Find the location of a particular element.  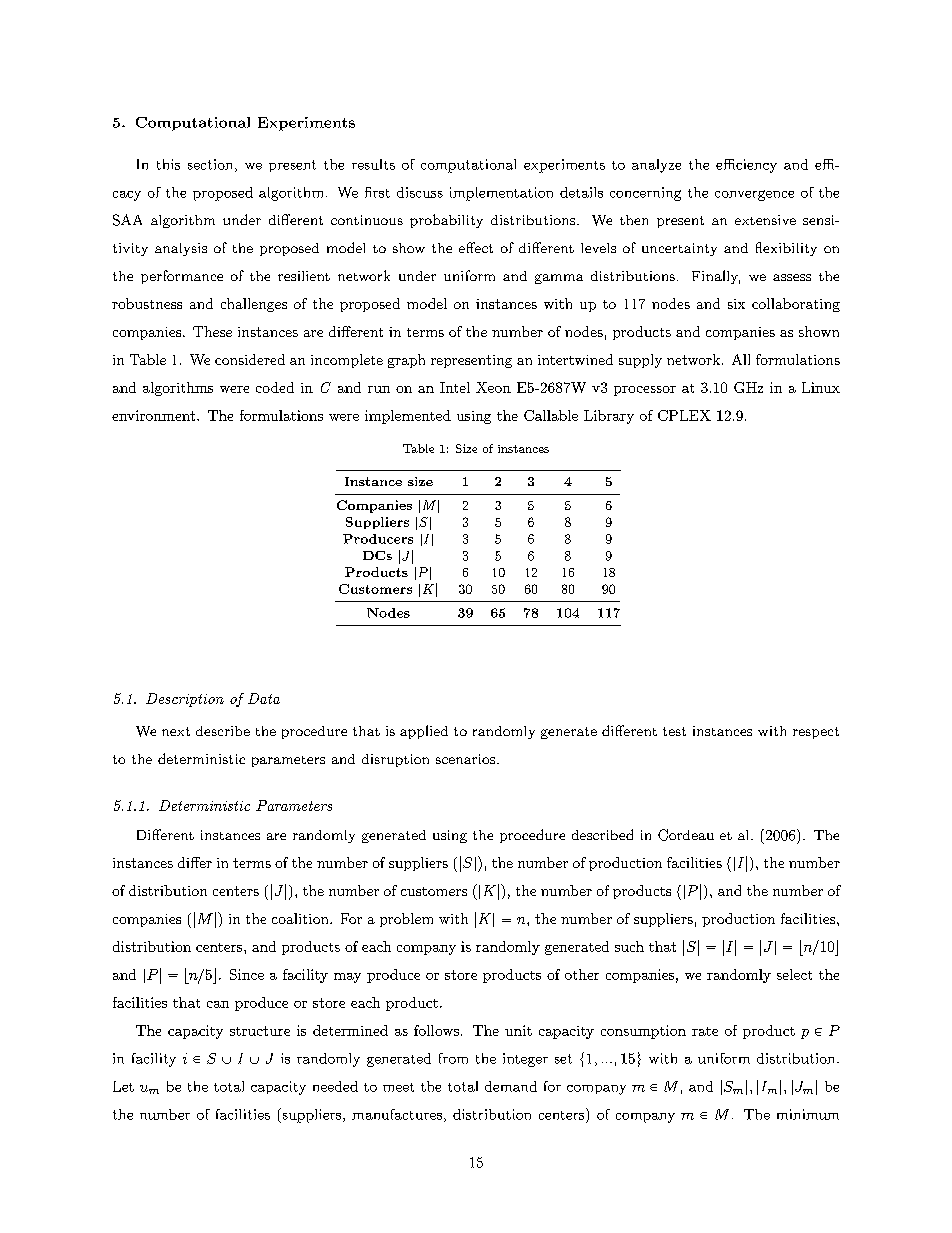

environment is located at coordinates (153, 415).
